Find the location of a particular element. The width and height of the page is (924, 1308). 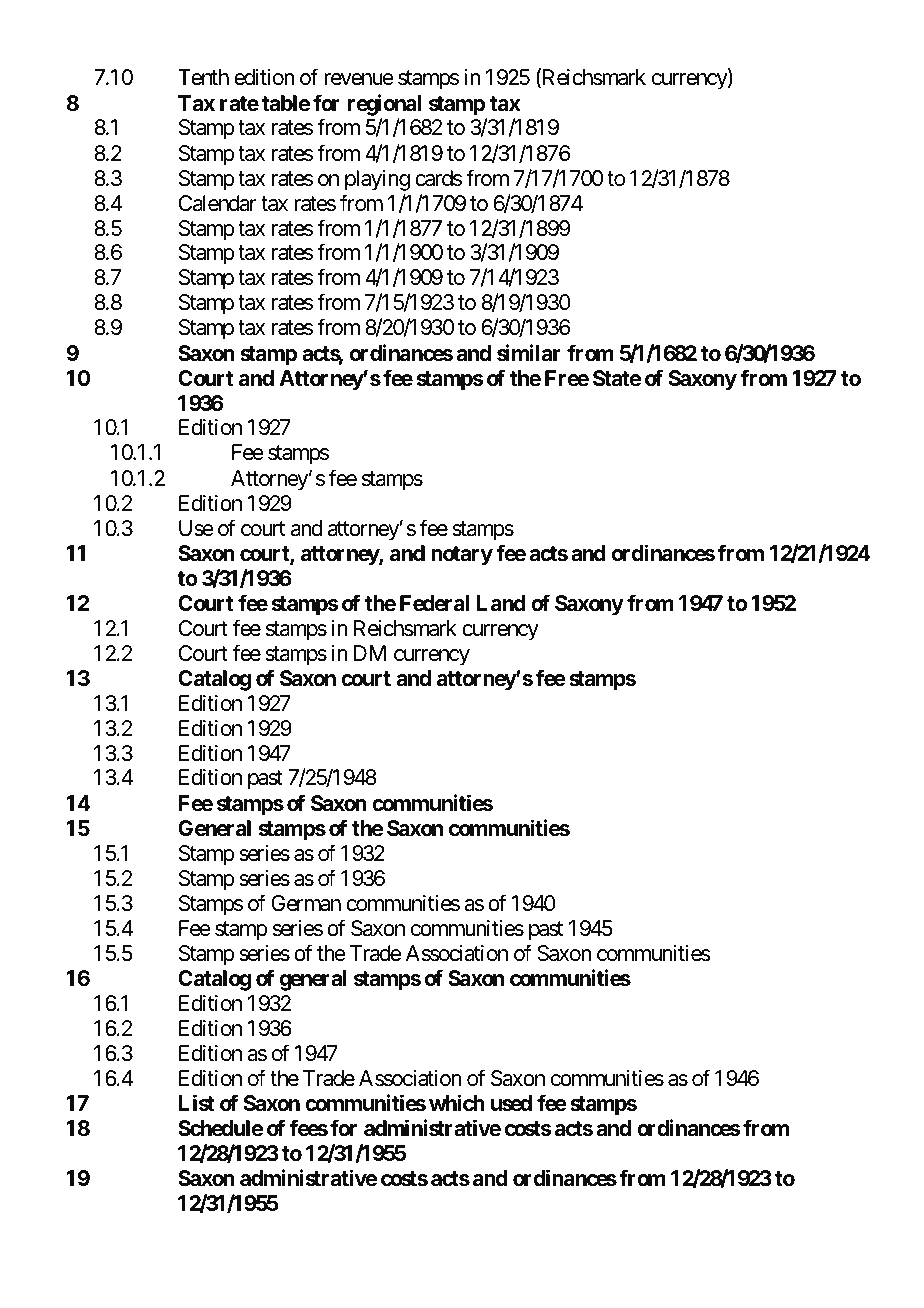

revenue is located at coordinates (359, 79).
